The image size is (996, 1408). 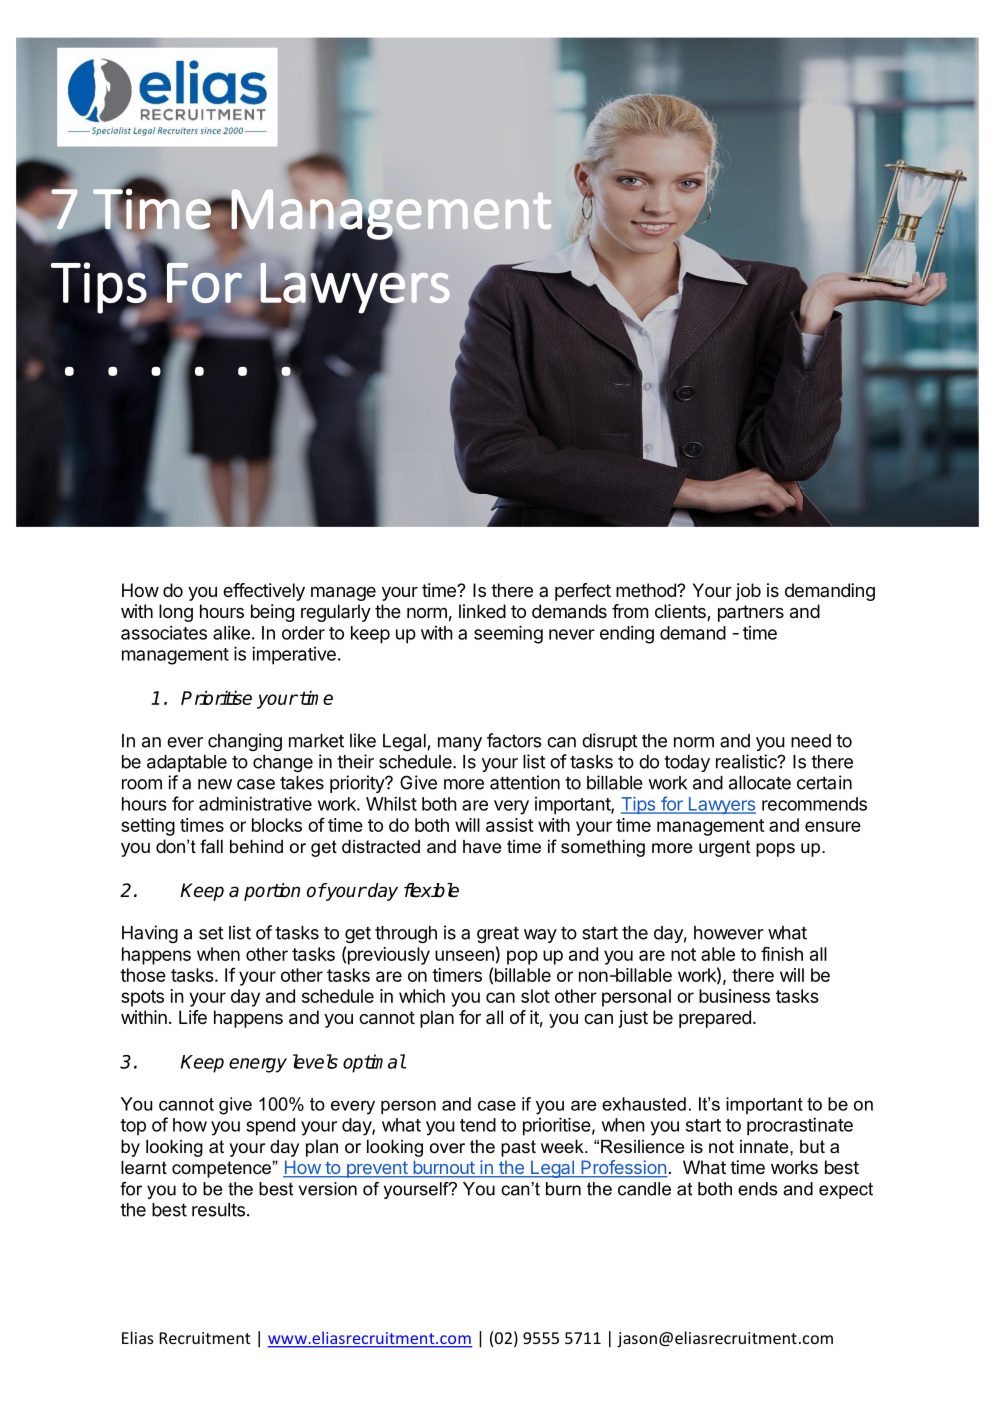 What do you see at coordinates (846, 1190) in the screenshot?
I see `expect` at bounding box center [846, 1190].
